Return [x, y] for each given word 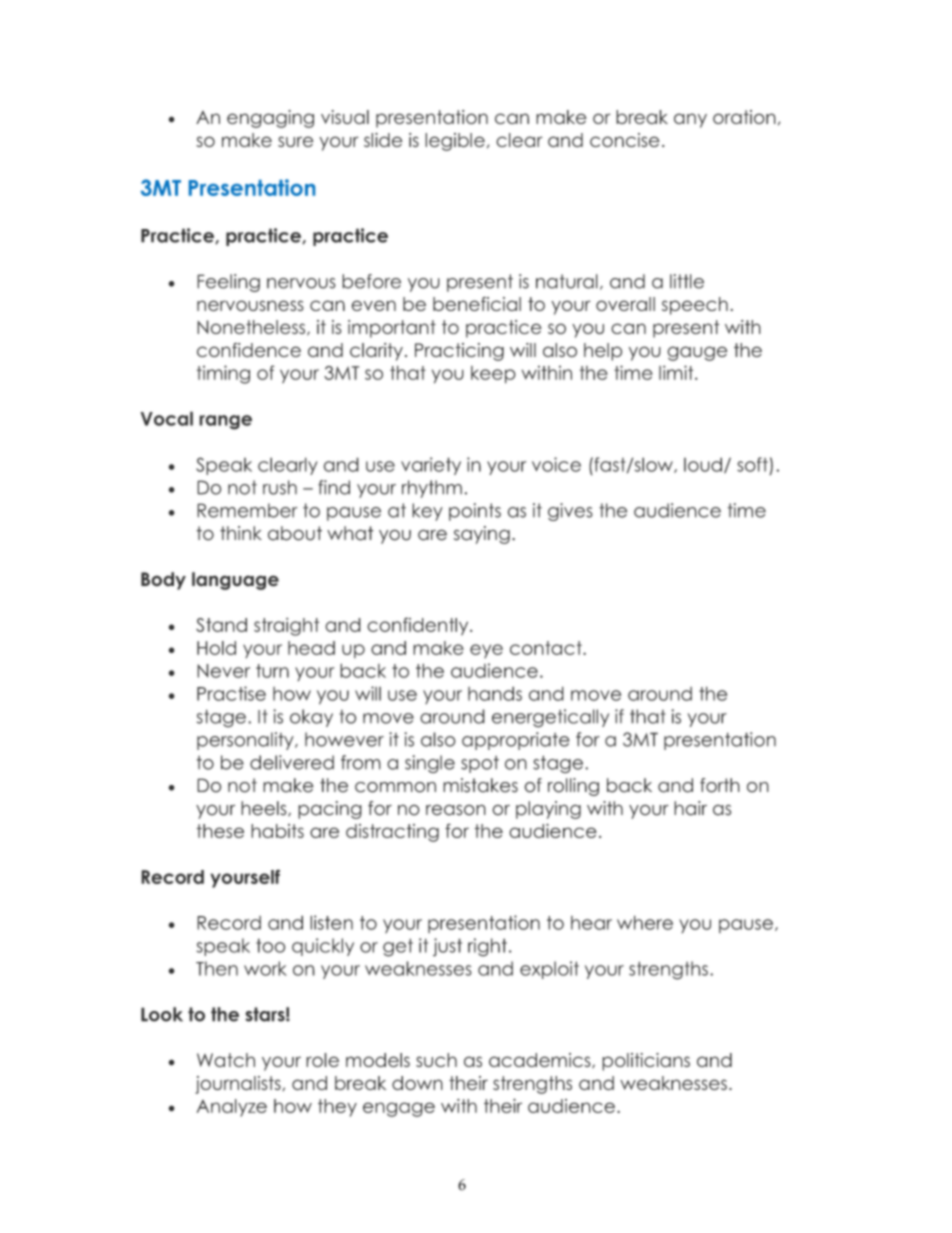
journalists [239, 1085]
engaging [270, 119]
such [436, 1060]
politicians [646, 1062]
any [690, 120]
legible [455, 142]
